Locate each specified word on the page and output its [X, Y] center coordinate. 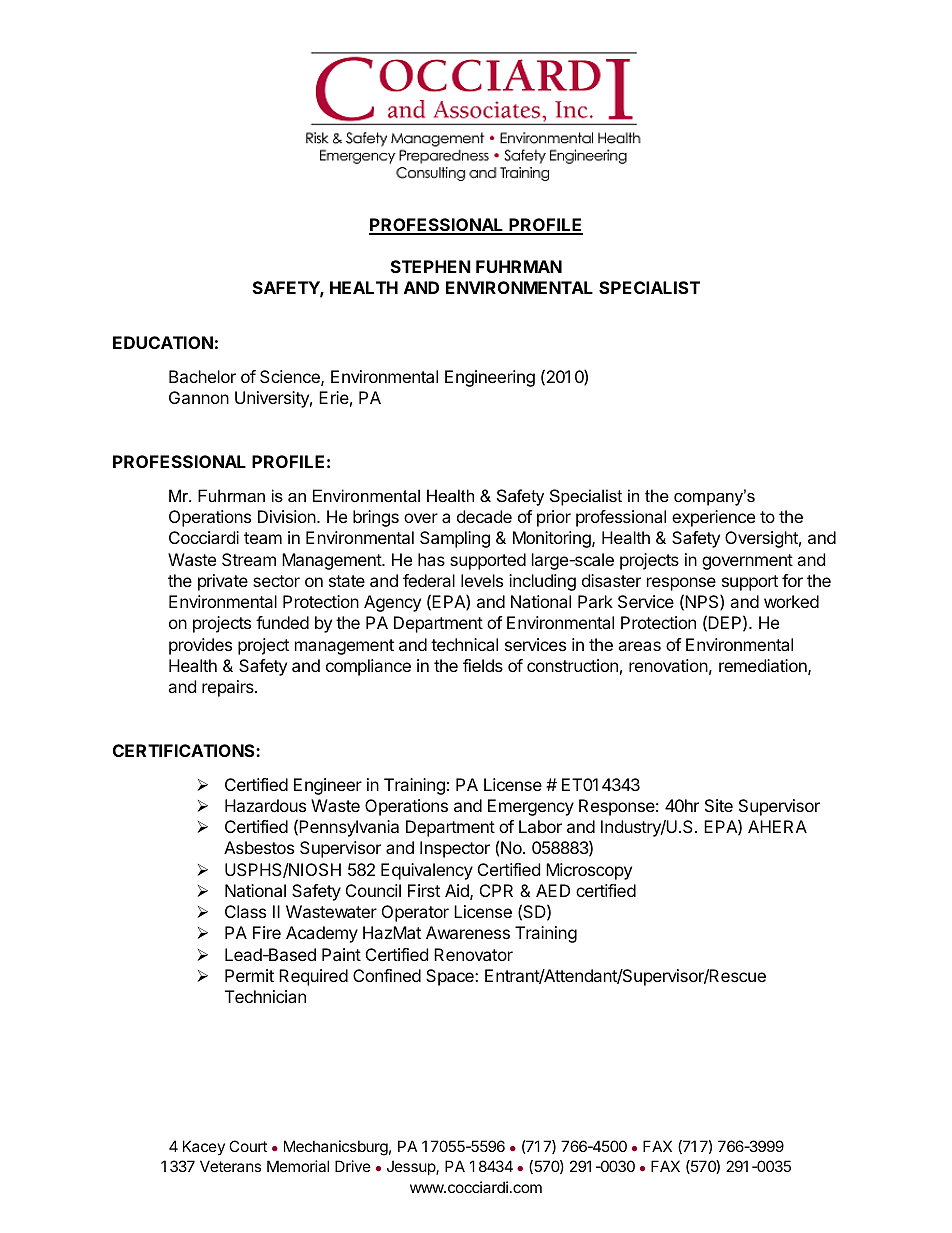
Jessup [412, 1167]
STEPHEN [431, 266]
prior [554, 518]
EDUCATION [163, 342]
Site [719, 805]
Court [248, 1146]
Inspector [455, 849]
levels [482, 580]
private [223, 582]
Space [451, 977]
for [792, 580]
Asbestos [259, 847]
